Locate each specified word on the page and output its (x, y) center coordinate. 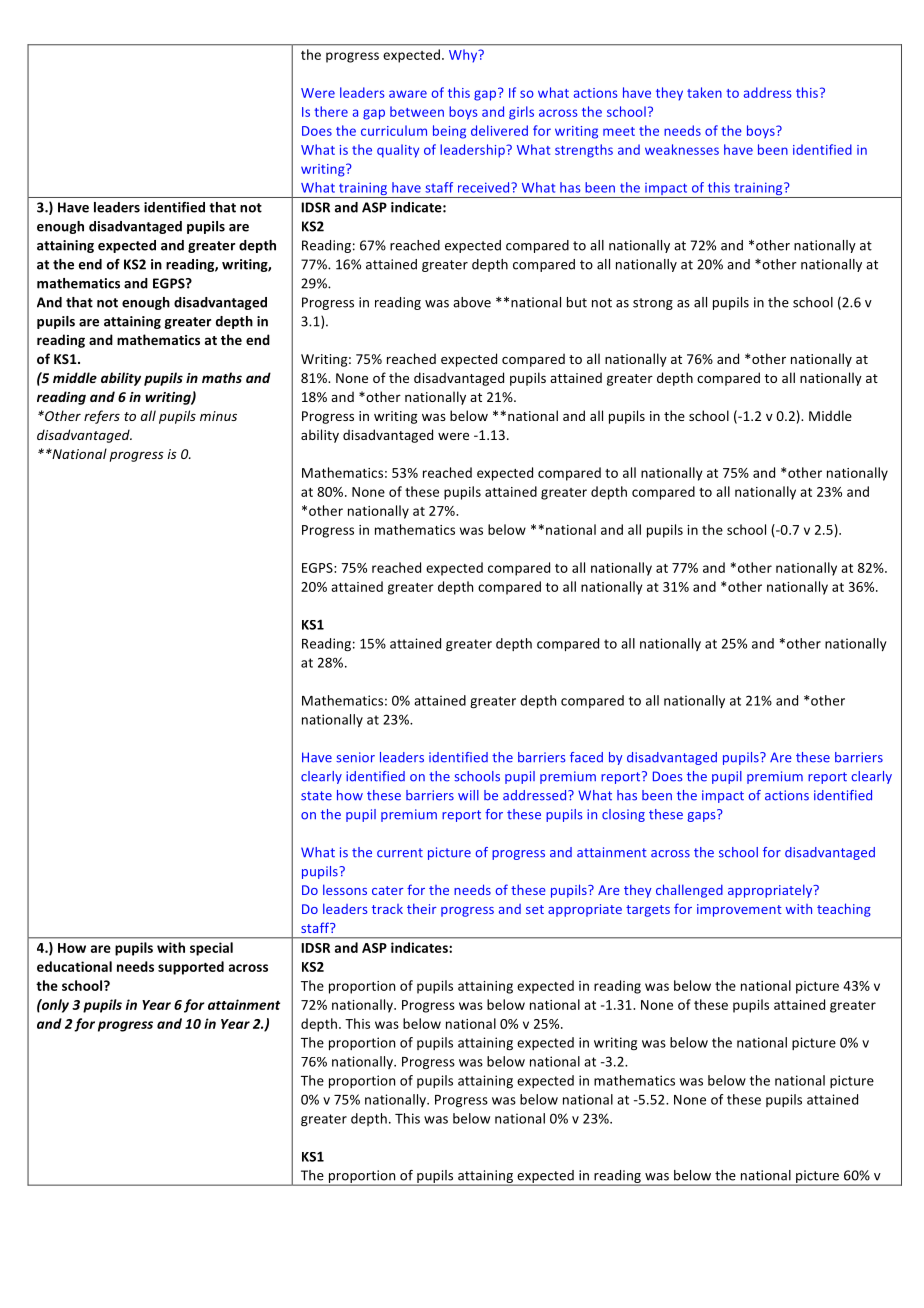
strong (653, 304)
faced (586, 757)
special (211, 949)
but (577, 302)
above (472, 302)
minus (218, 416)
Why (464, 56)
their (422, 908)
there (331, 111)
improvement (739, 910)
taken (704, 92)
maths (222, 377)
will (468, 795)
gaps (703, 816)
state (316, 796)
